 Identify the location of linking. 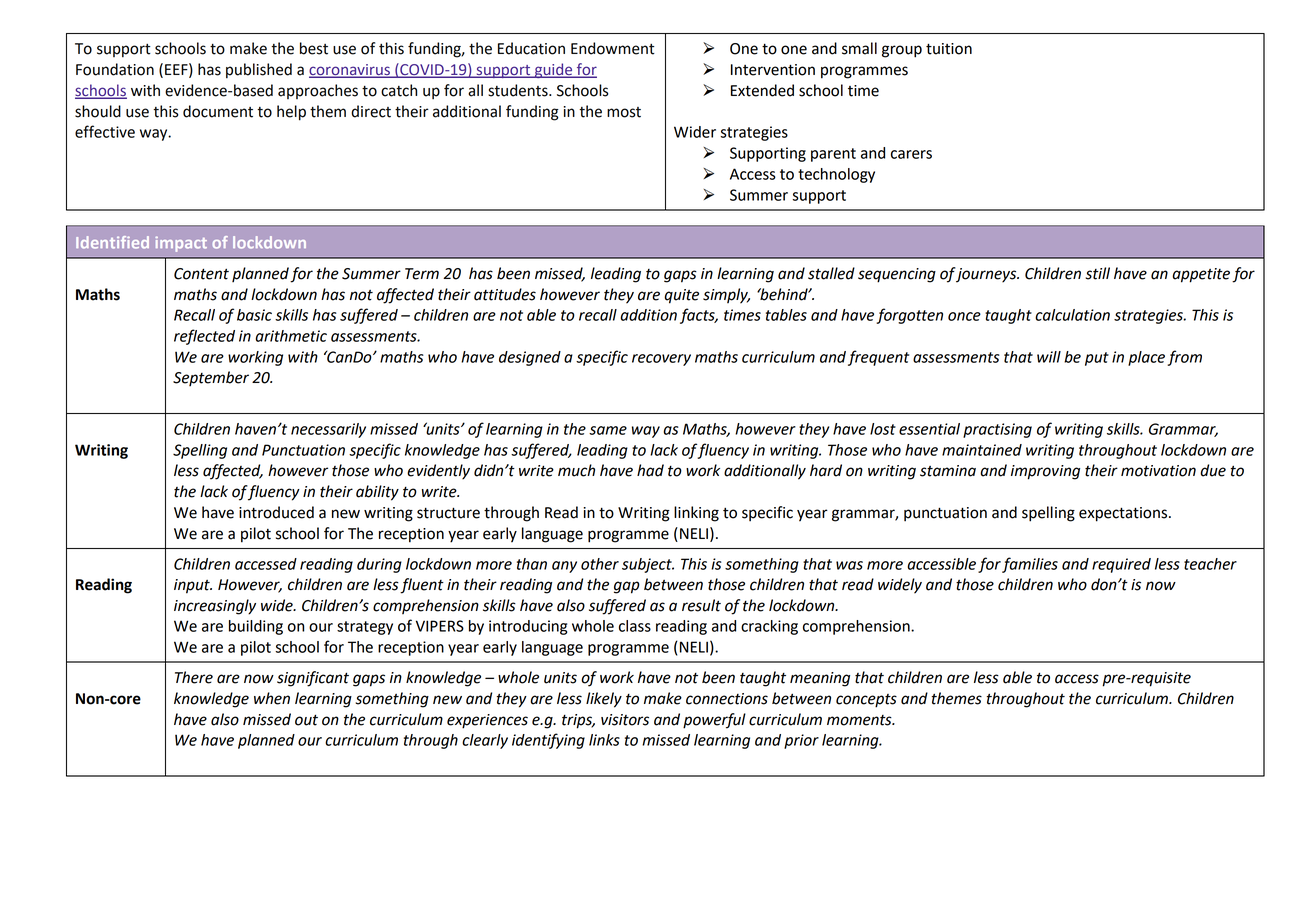
(696, 514).
